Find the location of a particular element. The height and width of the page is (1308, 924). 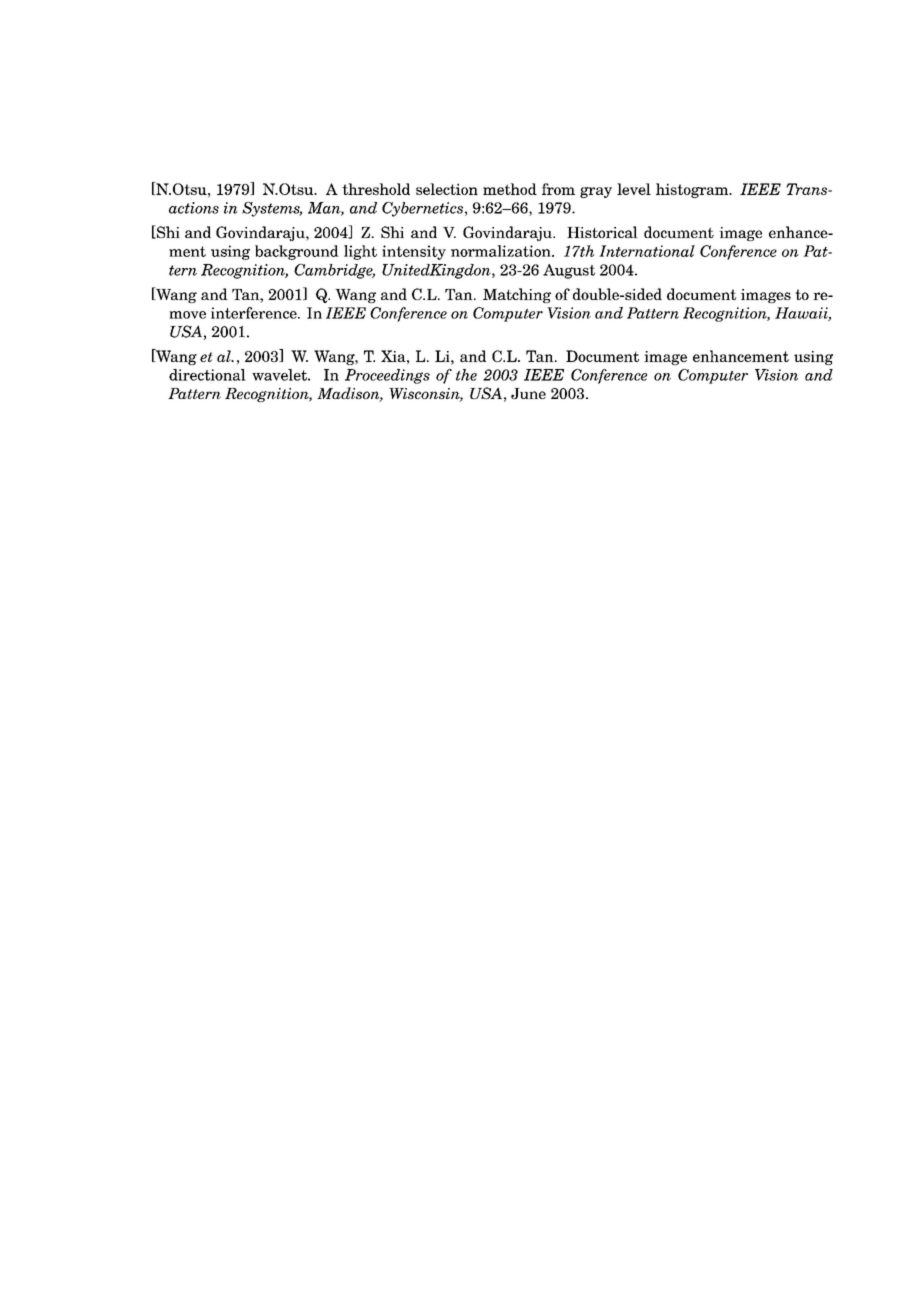

June is located at coordinates (528, 393).
